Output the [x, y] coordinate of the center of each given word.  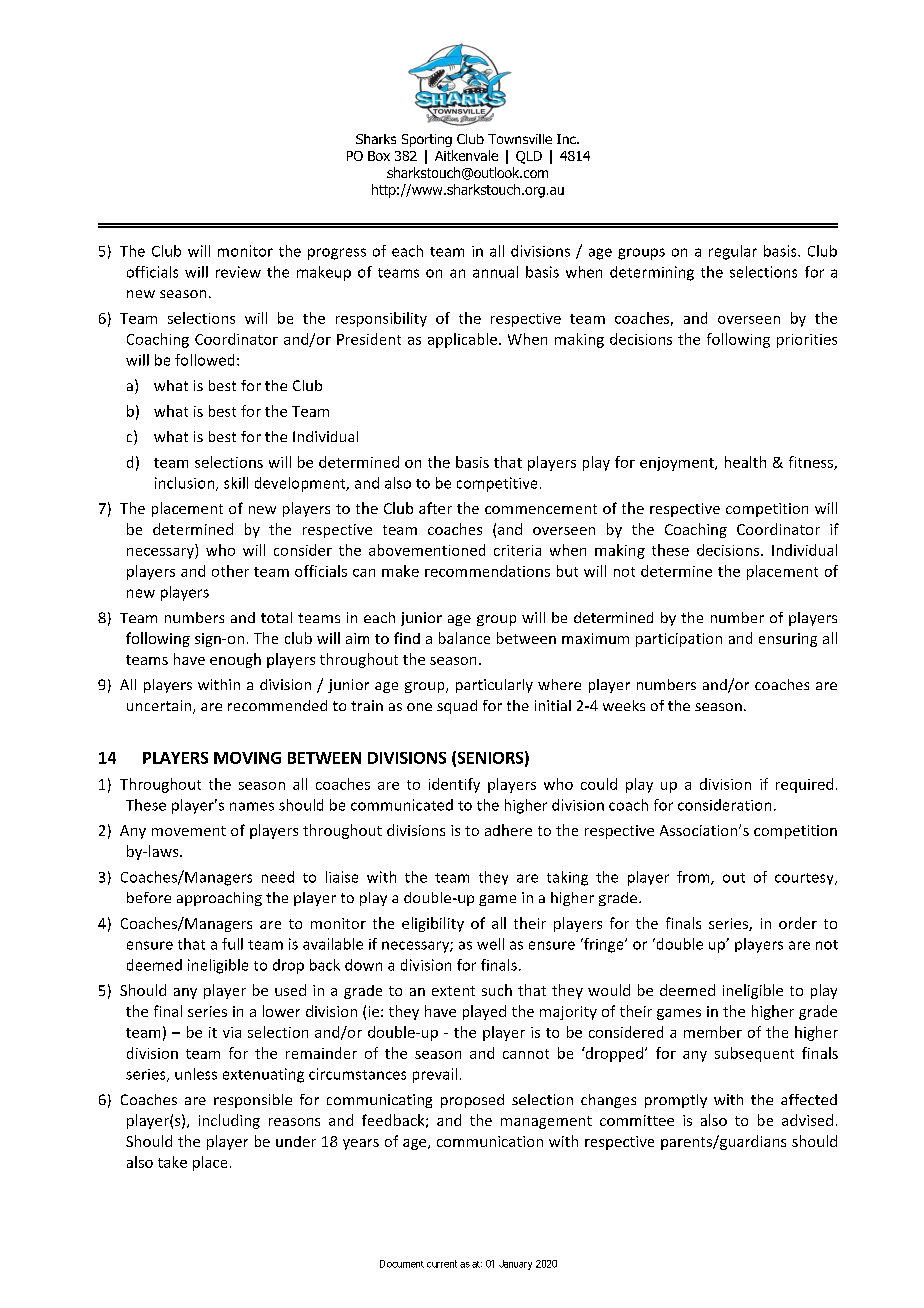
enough [235, 660]
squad [457, 707]
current [442, 1264]
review [238, 272]
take [172, 1162]
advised [807, 1120]
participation [679, 640]
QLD [529, 157]
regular [733, 252]
